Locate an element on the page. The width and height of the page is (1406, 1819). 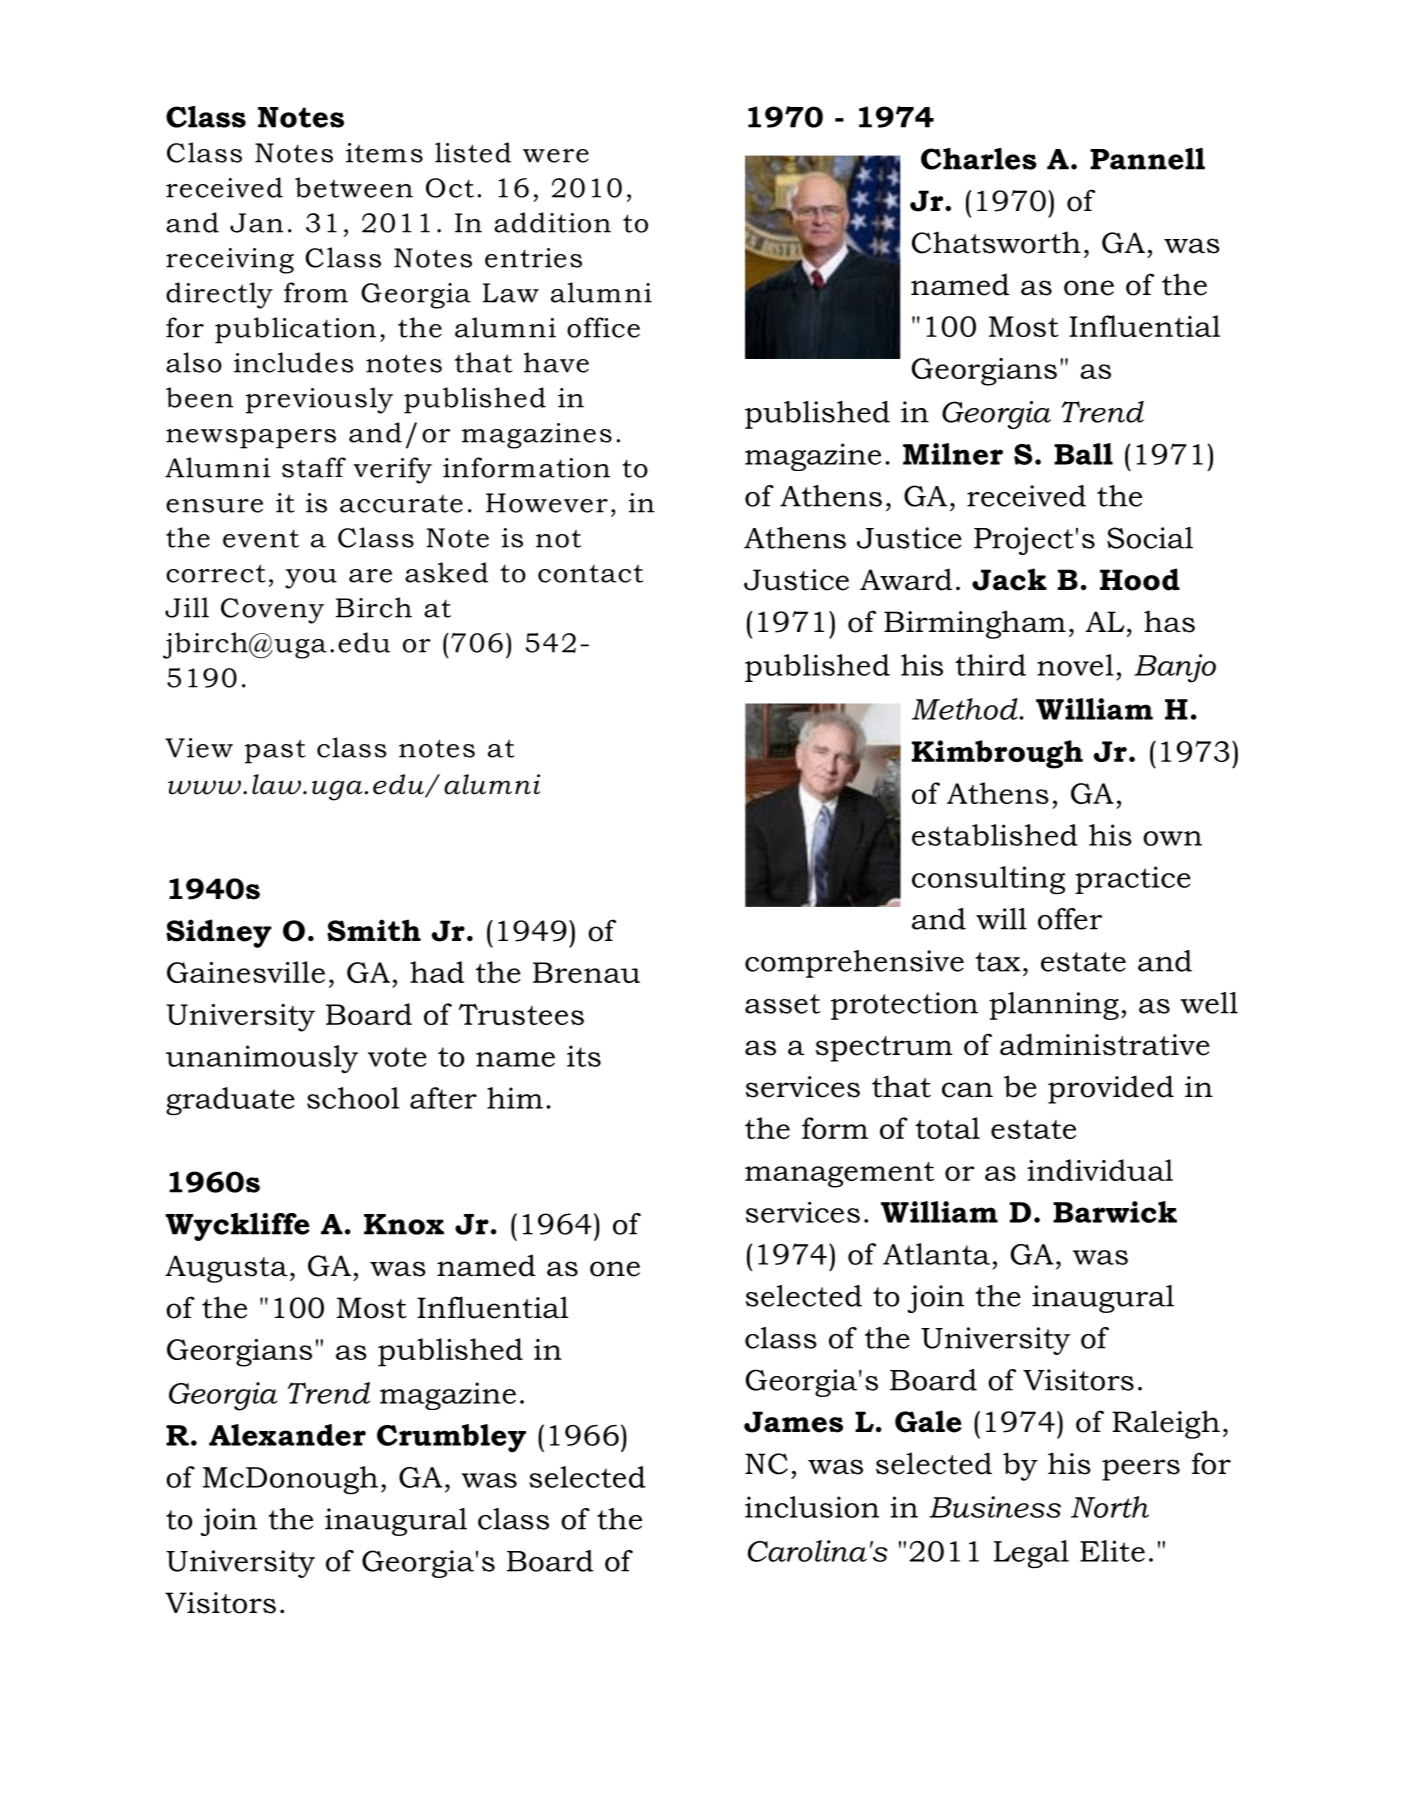
Alexander is located at coordinates (287, 1435).
